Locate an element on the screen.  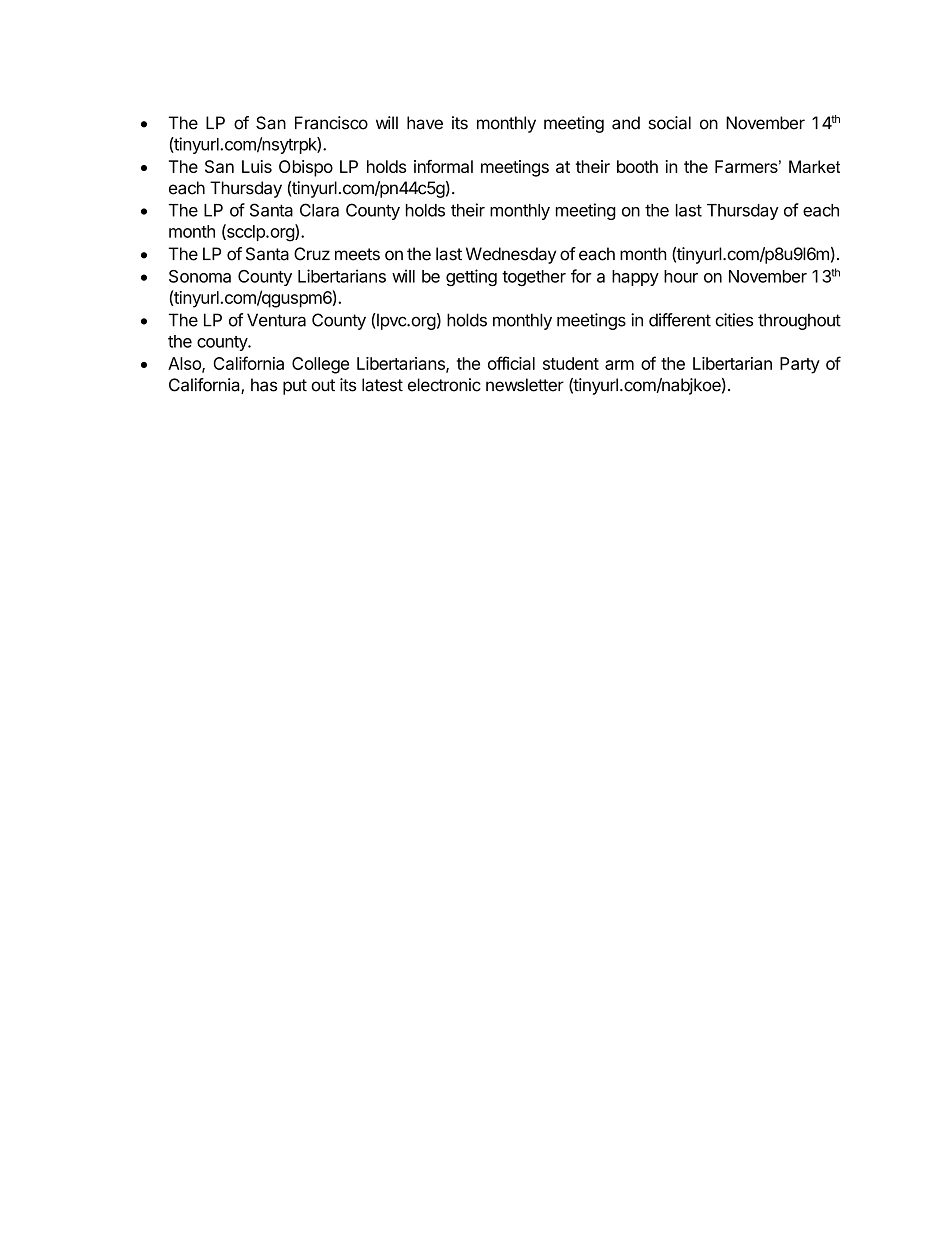
Market is located at coordinates (814, 166).
